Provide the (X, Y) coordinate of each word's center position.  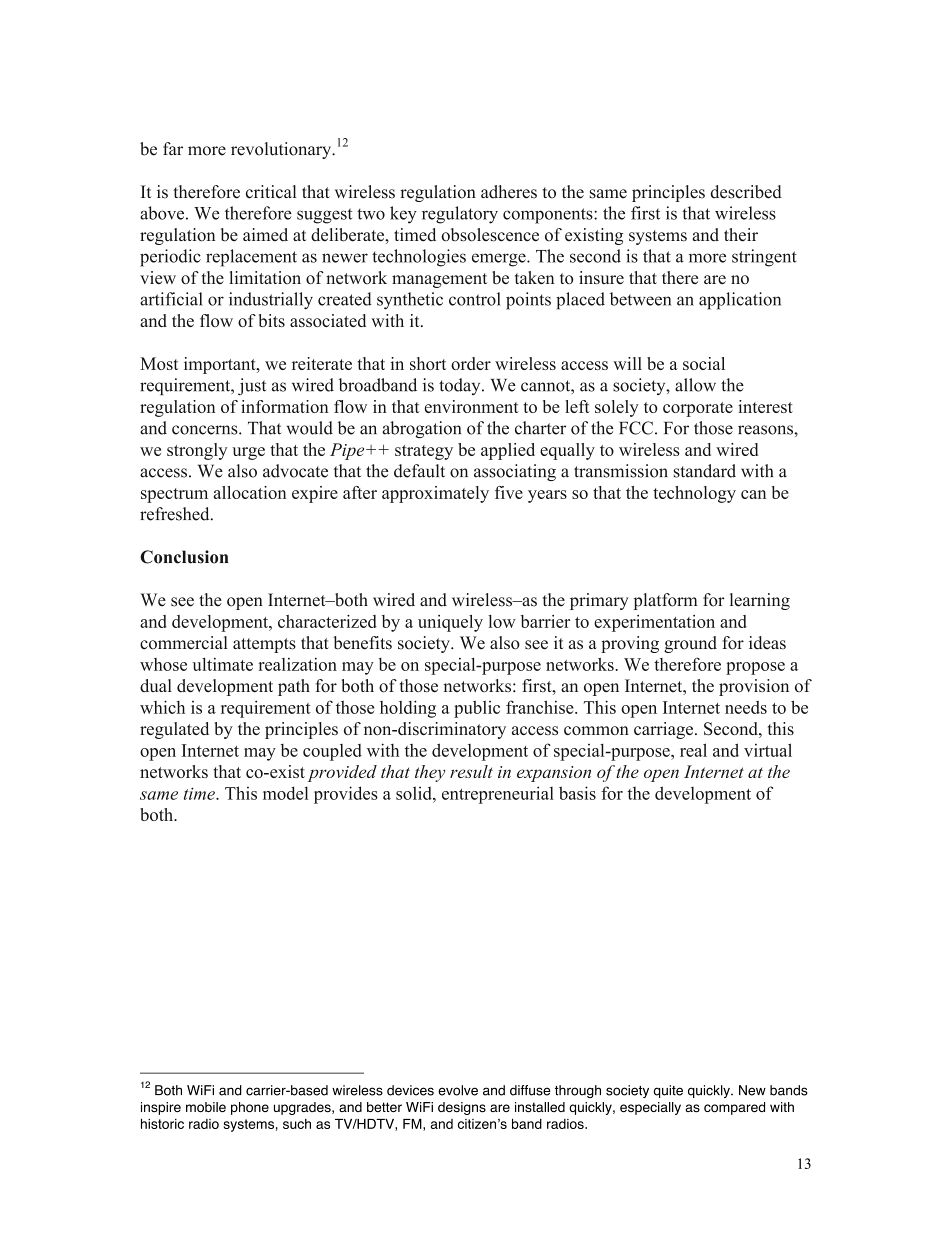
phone (250, 1108)
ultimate (222, 664)
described (746, 192)
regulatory (460, 215)
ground (690, 644)
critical (271, 192)
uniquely (450, 623)
